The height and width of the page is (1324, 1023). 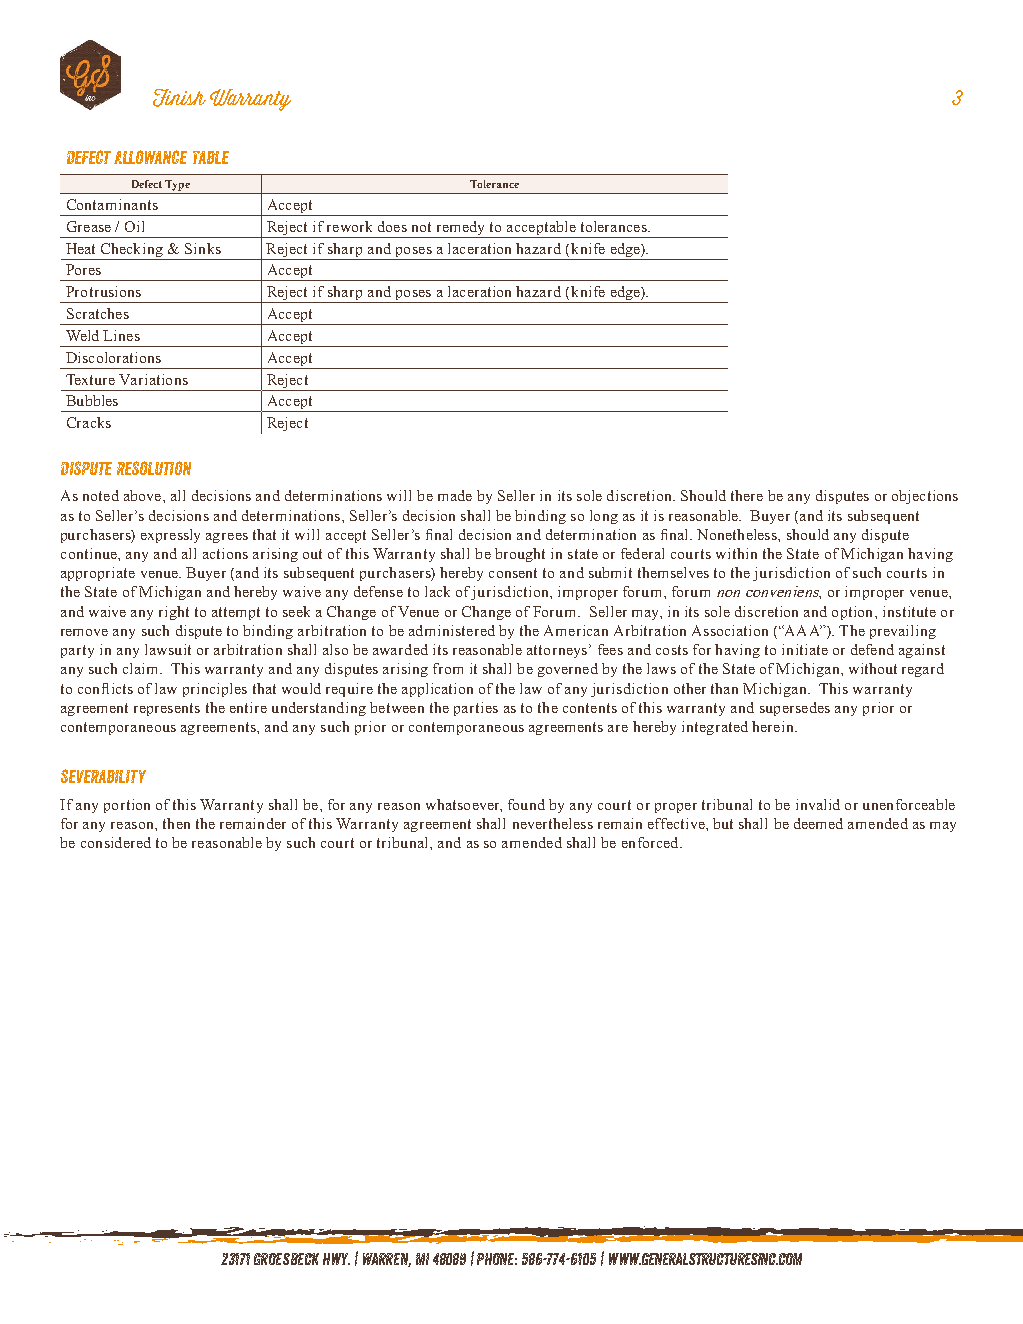 I want to click on considered, so click(x=116, y=842).
